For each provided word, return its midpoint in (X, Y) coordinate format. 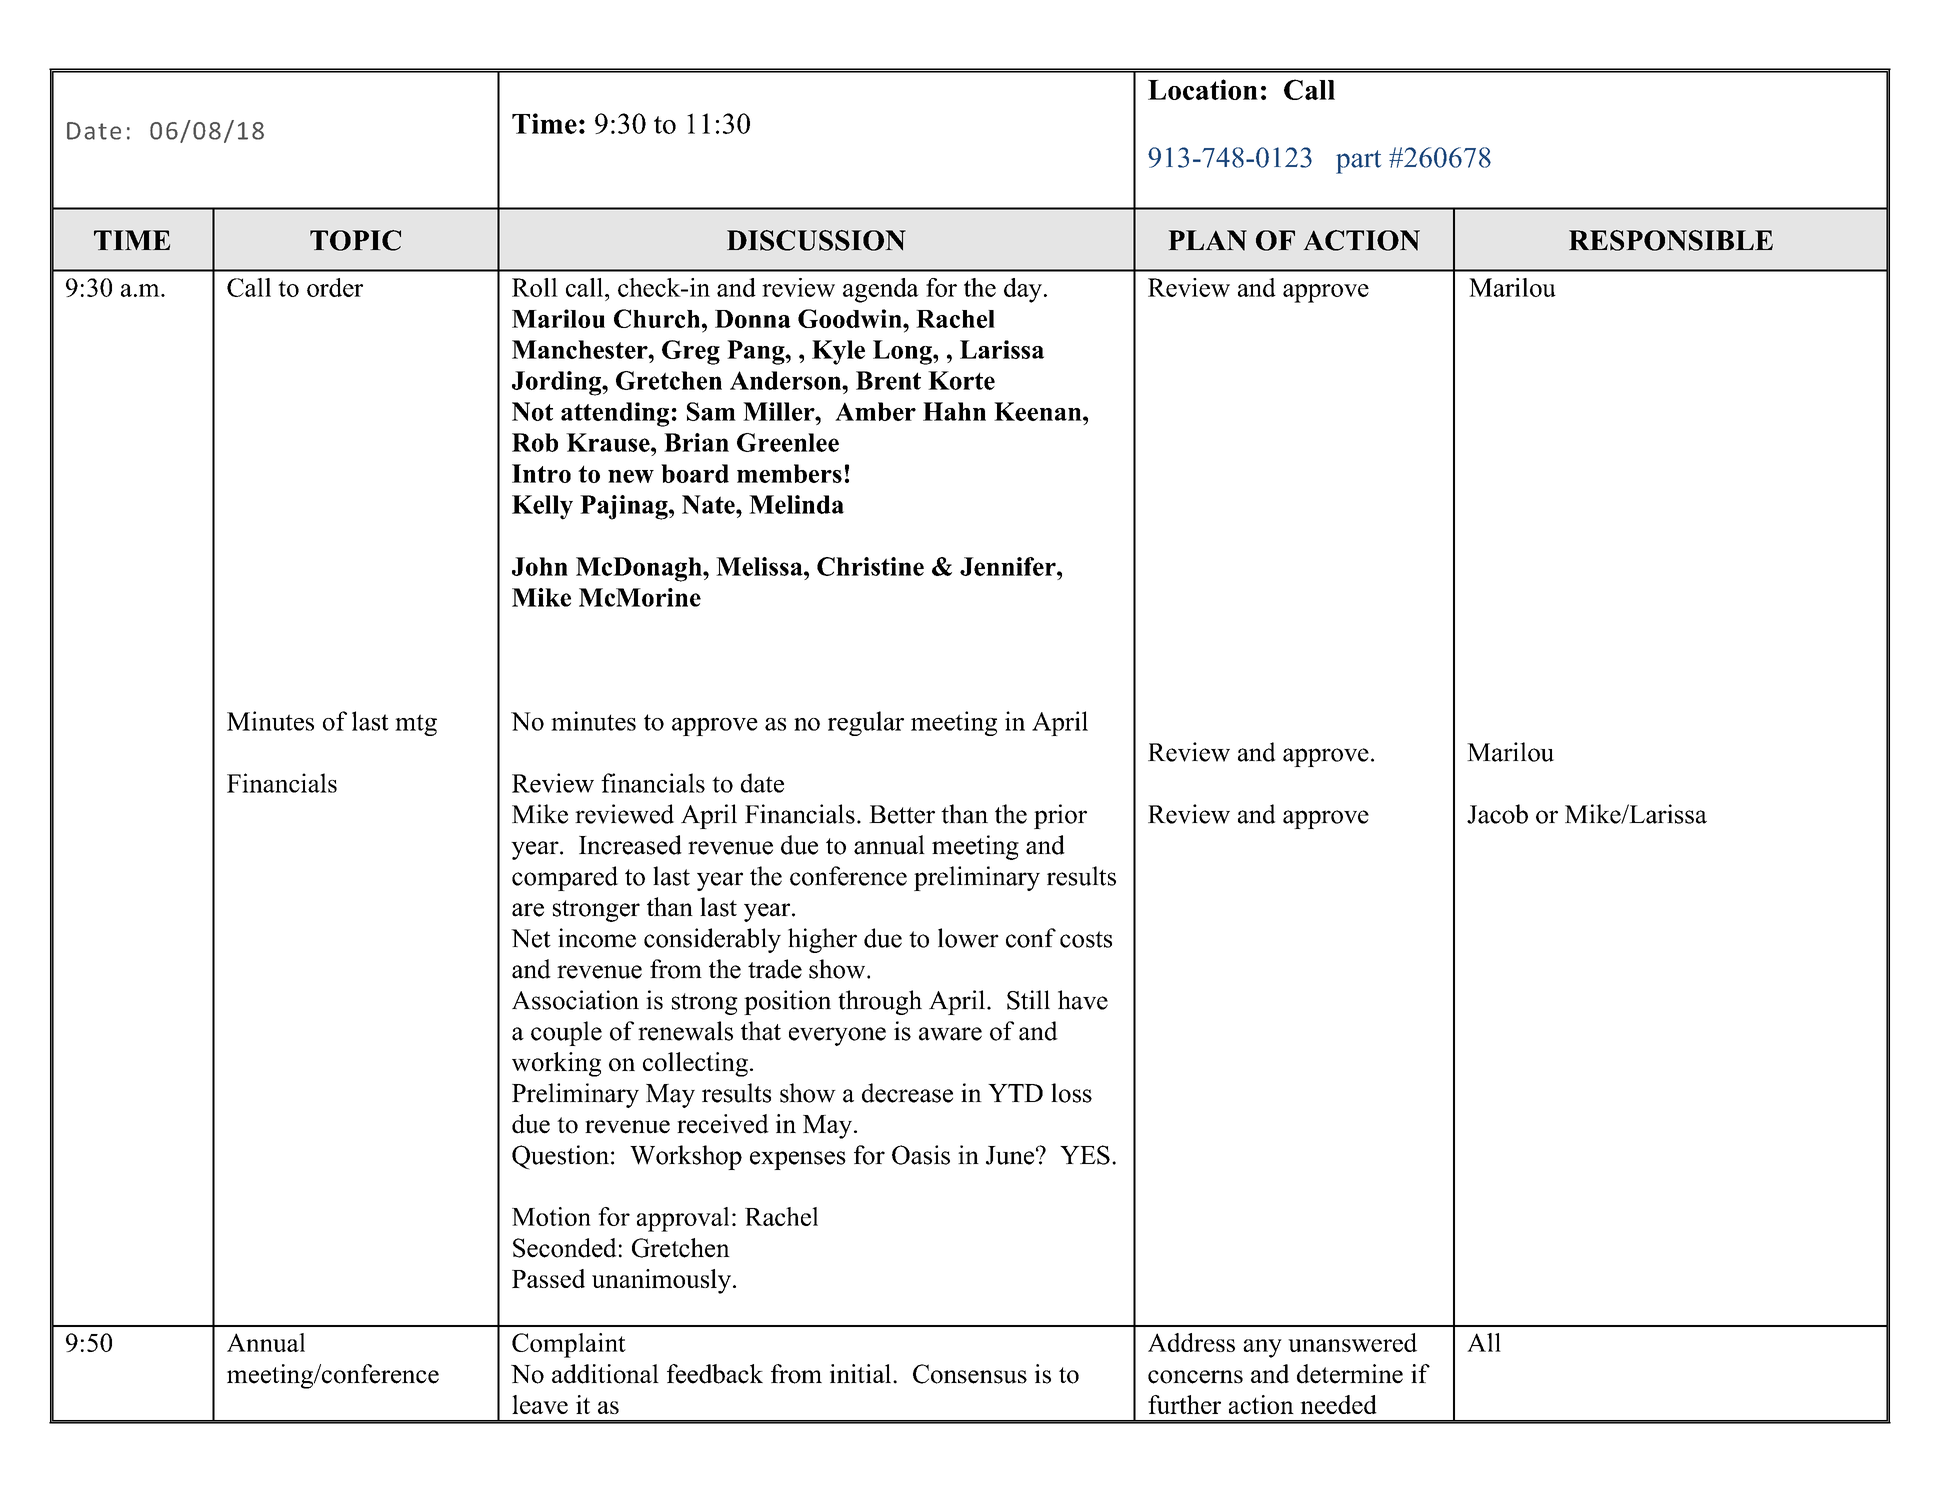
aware (950, 1034)
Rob (535, 442)
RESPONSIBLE (1671, 240)
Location (1203, 89)
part (1358, 162)
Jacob (1497, 814)
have (1083, 1000)
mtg (416, 725)
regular (866, 723)
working (556, 1064)
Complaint (569, 1345)
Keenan (1039, 411)
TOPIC (355, 240)
